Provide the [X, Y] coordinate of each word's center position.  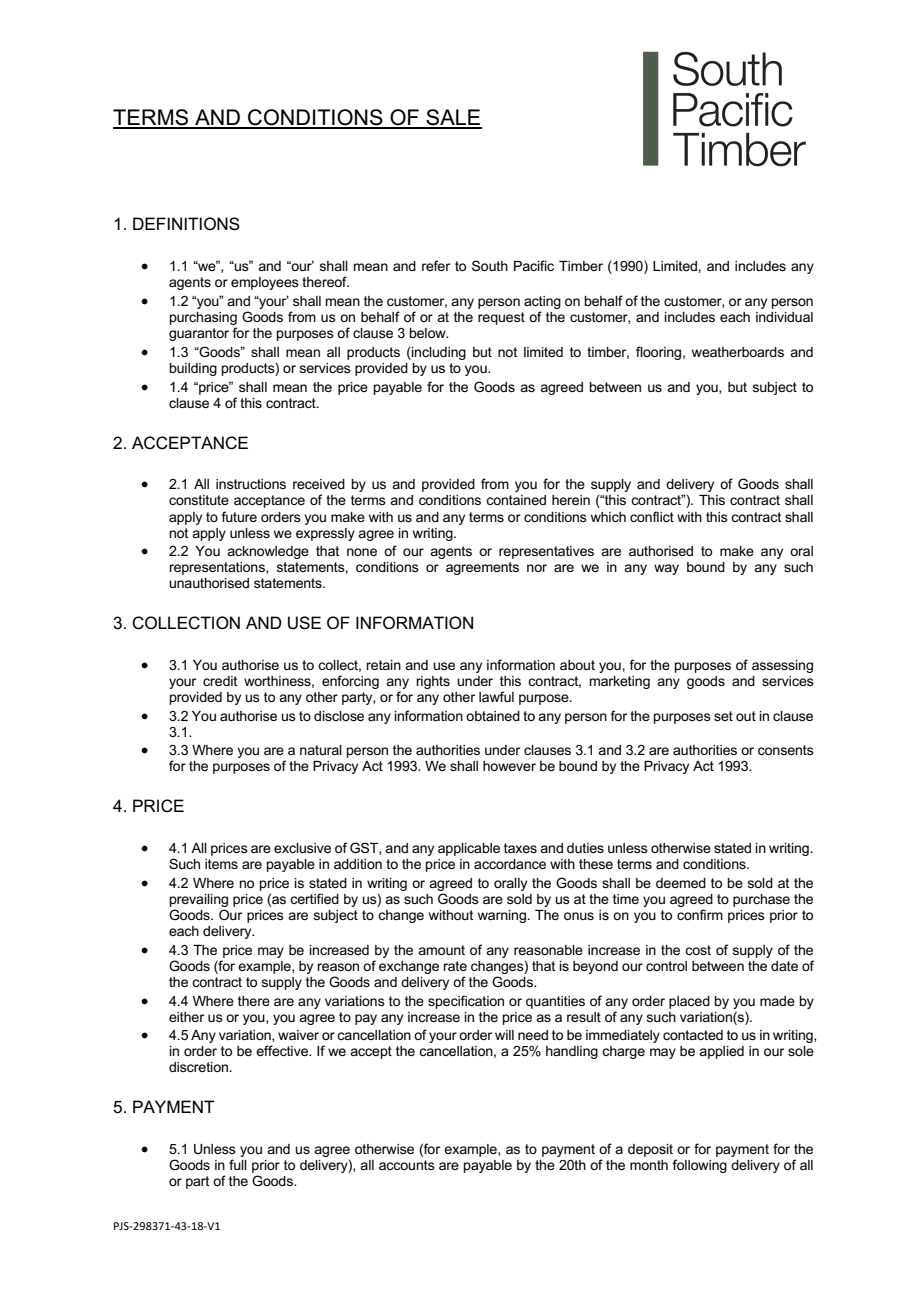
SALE [453, 118]
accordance [510, 864]
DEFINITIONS [186, 224]
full [238, 1164]
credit [220, 681]
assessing [782, 666]
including [438, 353]
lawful [496, 696]
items [221, 864]
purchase [761, 900]
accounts [407, 1165]
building [193, 369]
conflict [652, 516]
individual [784, 317]
